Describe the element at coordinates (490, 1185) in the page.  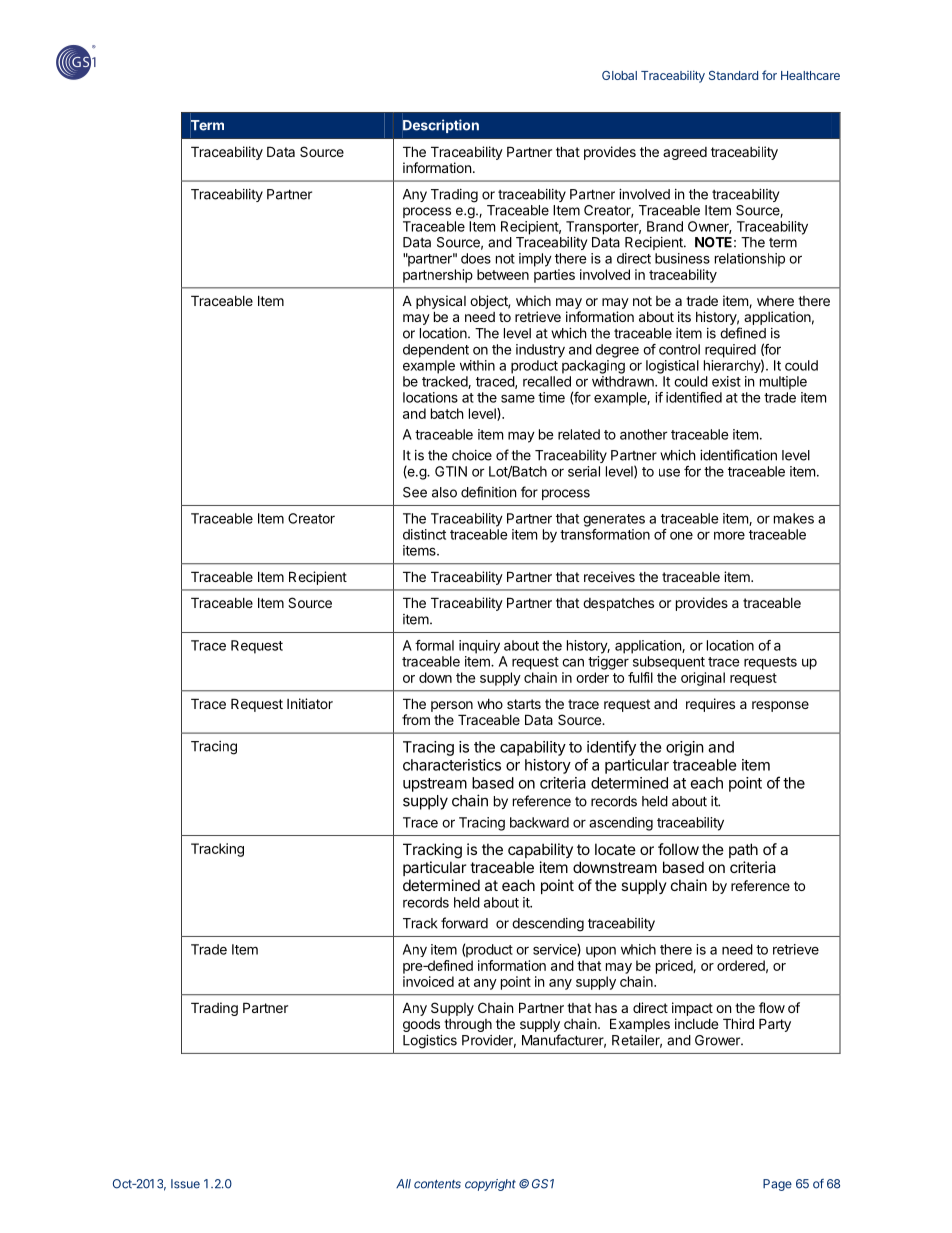
I see `copyright` at that location.
